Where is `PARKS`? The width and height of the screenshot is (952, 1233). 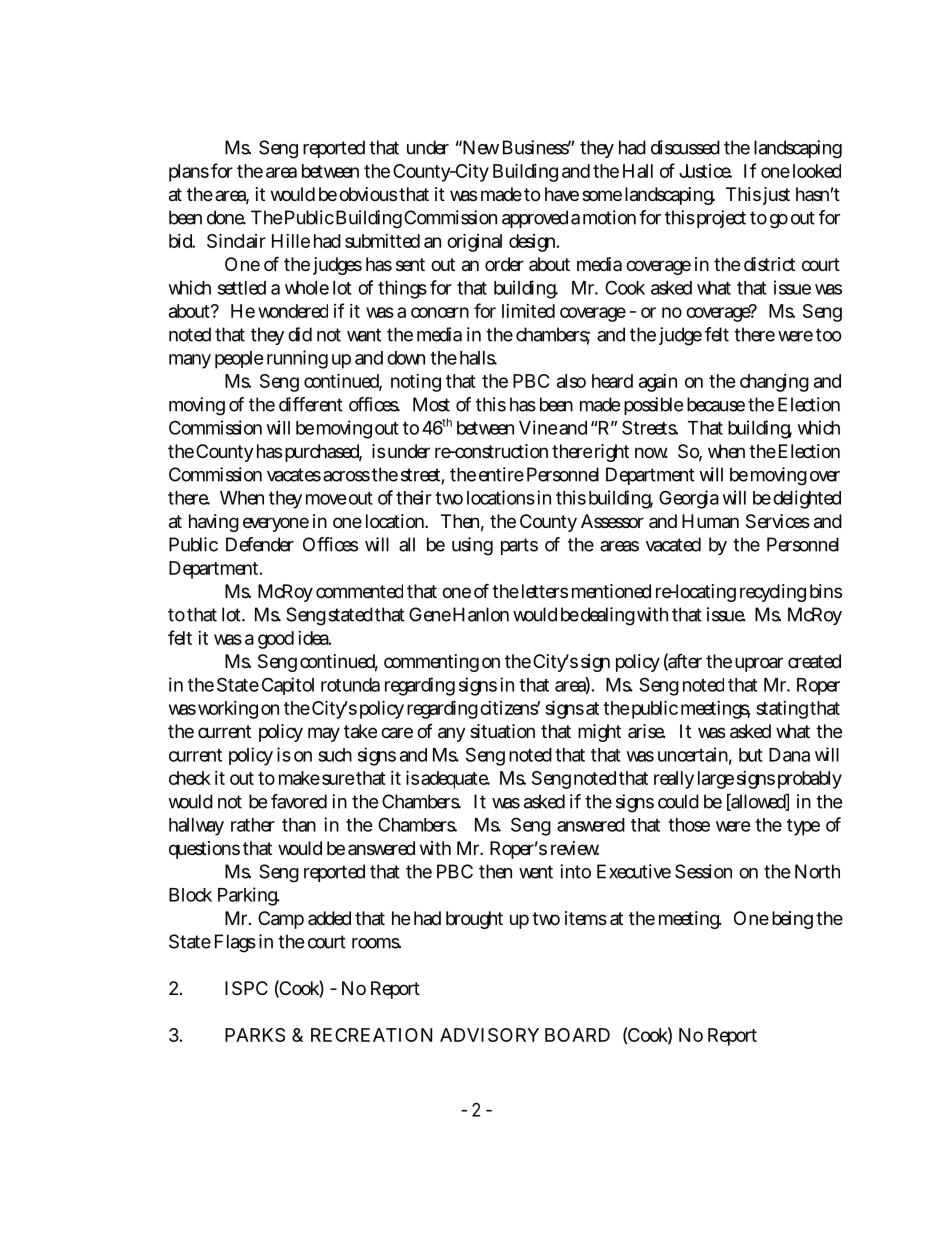 PARKS is located at coordinates (255, 1035).
